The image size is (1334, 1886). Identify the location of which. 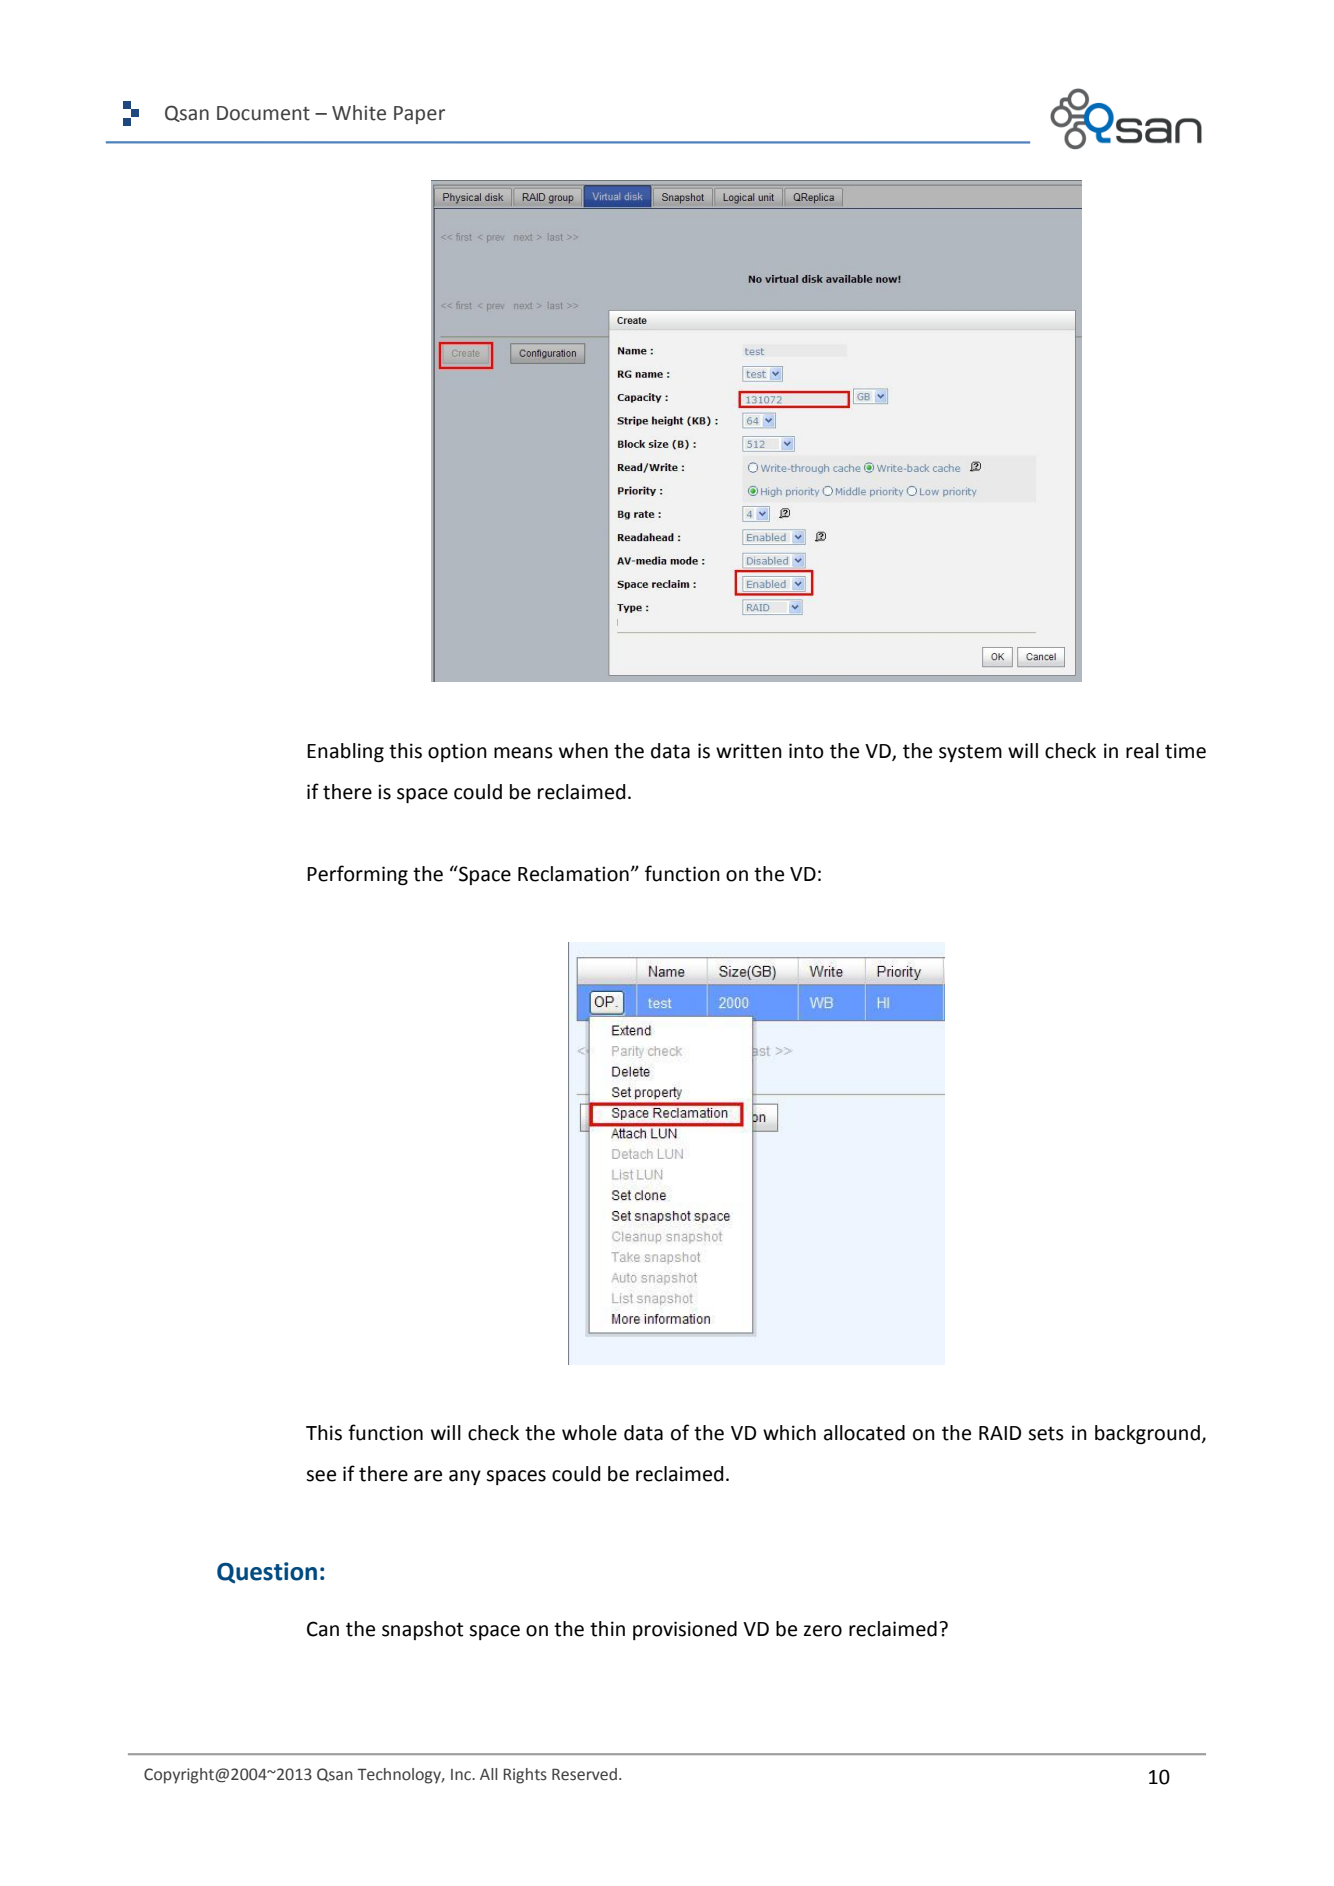
(789, 1433).
